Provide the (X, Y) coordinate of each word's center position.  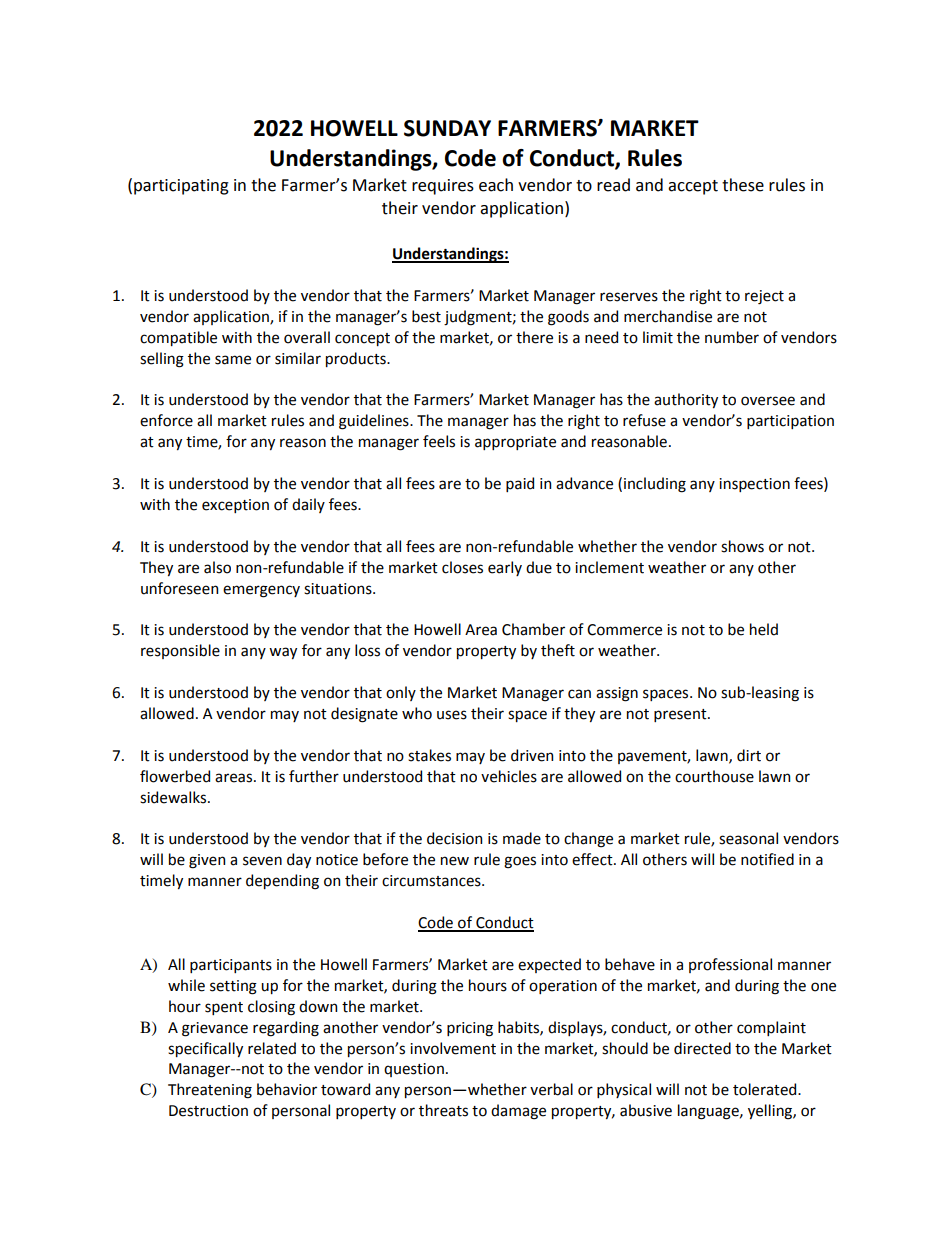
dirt (749, 755)
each (496, 185)
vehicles (509, 776)
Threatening (210, 1091)
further (314, 776)
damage (518, 1112)
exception (235, 506)
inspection (754, 485)
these (743, 185)
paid (520, 484)
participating (181, 187)
